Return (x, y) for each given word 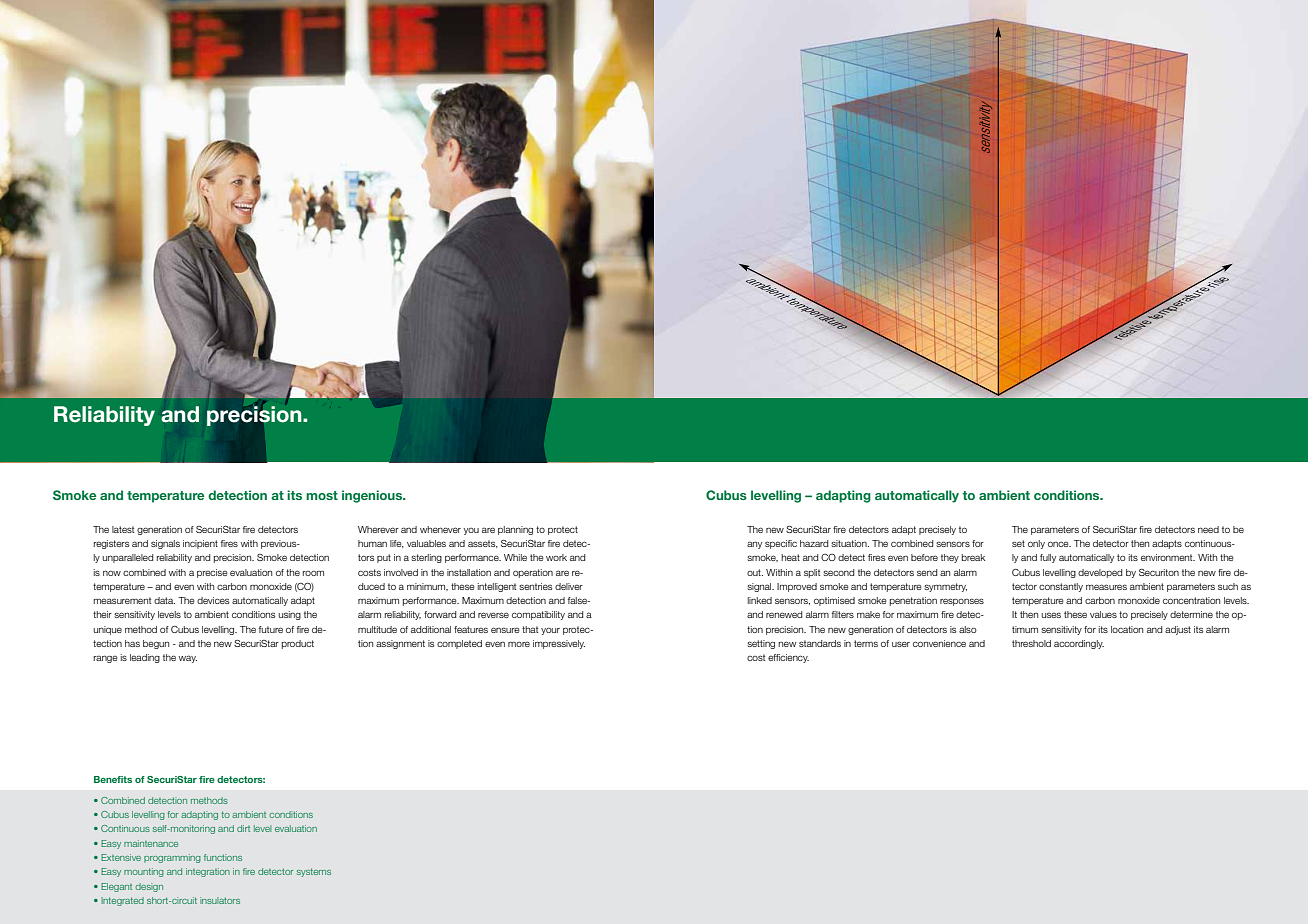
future (271, 629)
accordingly (1079, 644)
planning (515, 530)
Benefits (113, 779)
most (322, 495)
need (1208, 529)
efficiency (788, 658)
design (149, 887)
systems (314, 872)
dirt (243, 828)
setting (761, 644)
